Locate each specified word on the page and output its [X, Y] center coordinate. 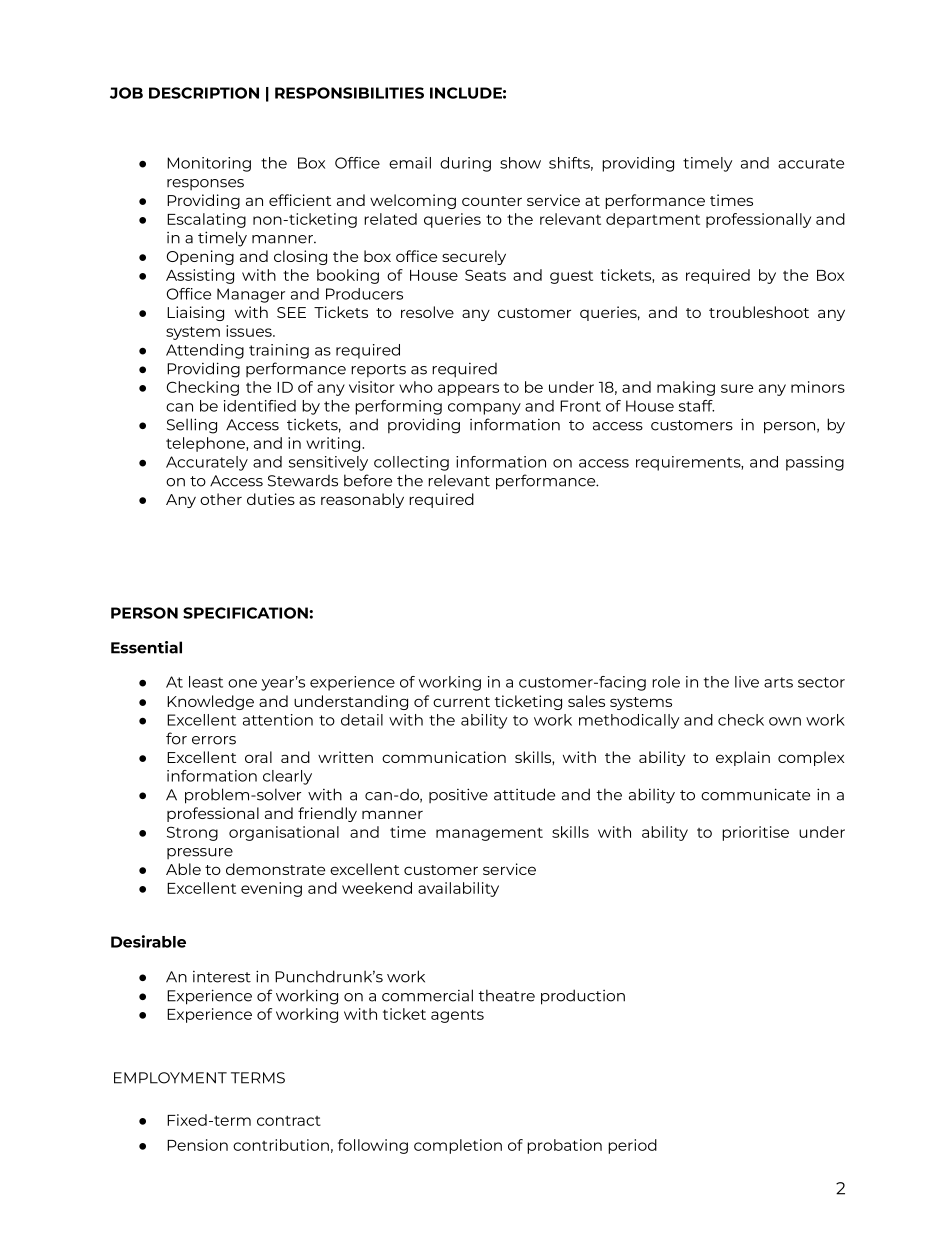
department [653, 220]
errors [214, 740]
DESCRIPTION [204, 93]
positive [458, 795]
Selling [192, 426]
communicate [755, 794]
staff [696, 406]
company [484, 409]
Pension [197, 1145]
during [465, 164]
